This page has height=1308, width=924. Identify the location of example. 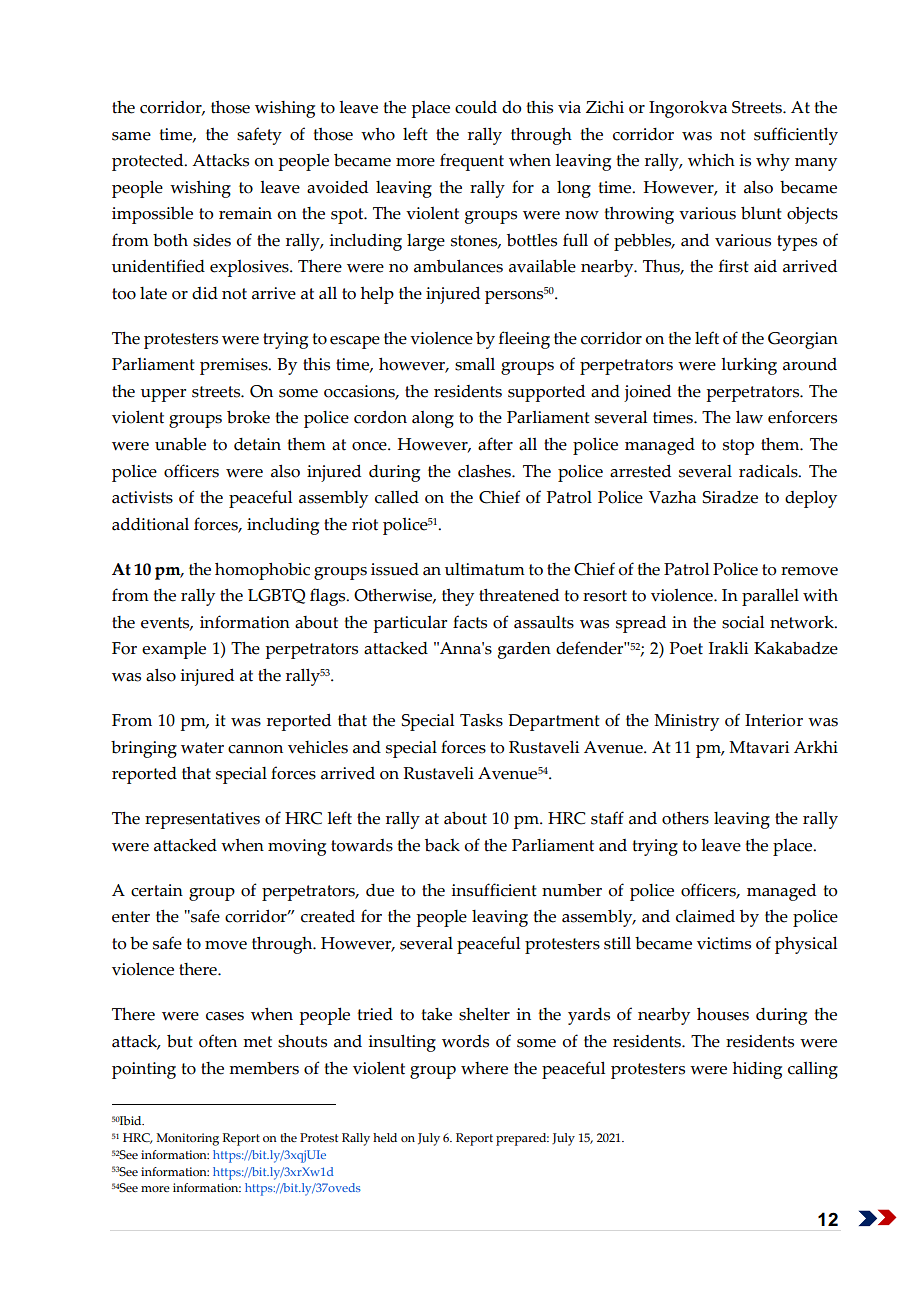
(174, 650).
